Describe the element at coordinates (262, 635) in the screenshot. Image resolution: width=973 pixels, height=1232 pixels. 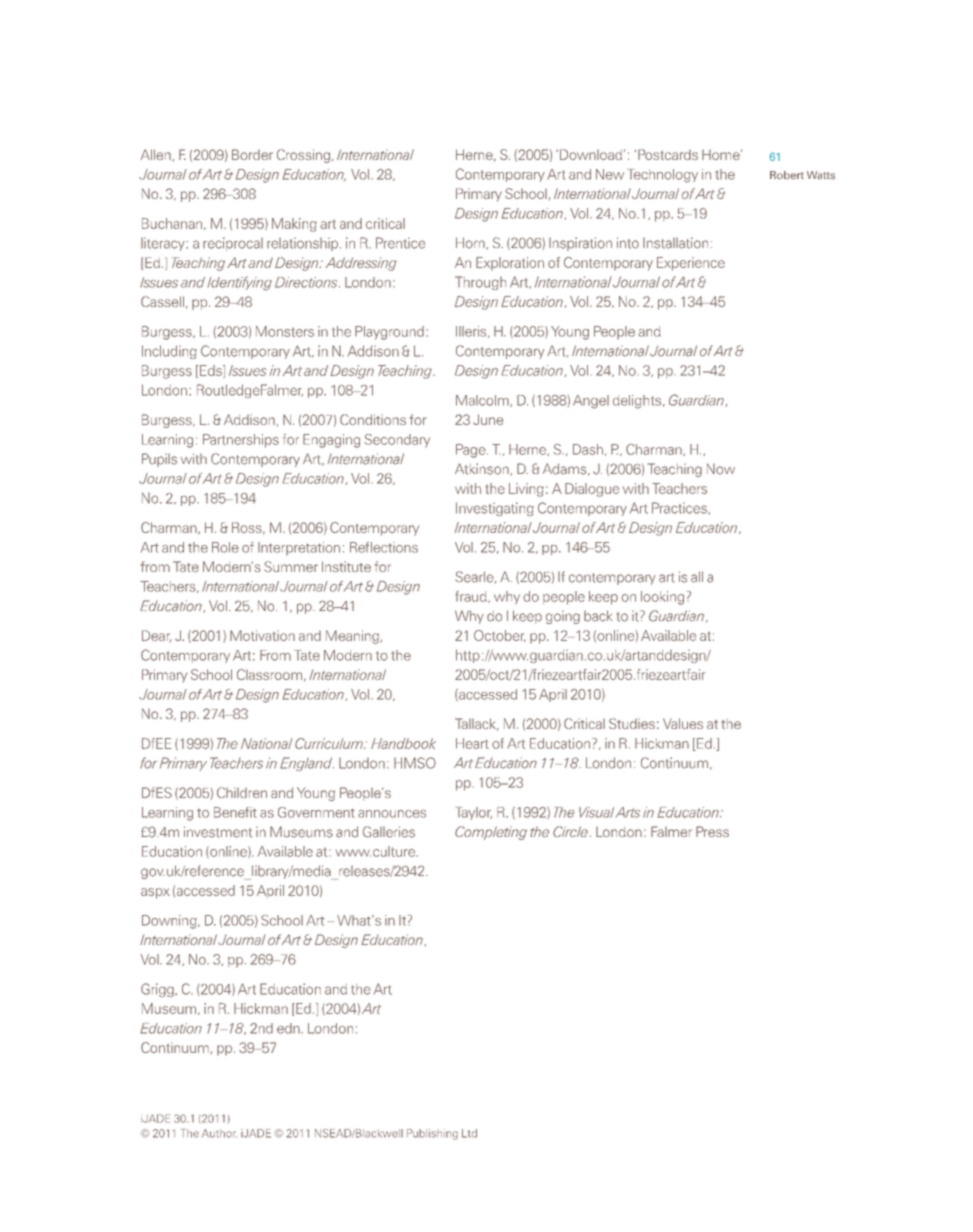
I see `Motivation` at that location.
